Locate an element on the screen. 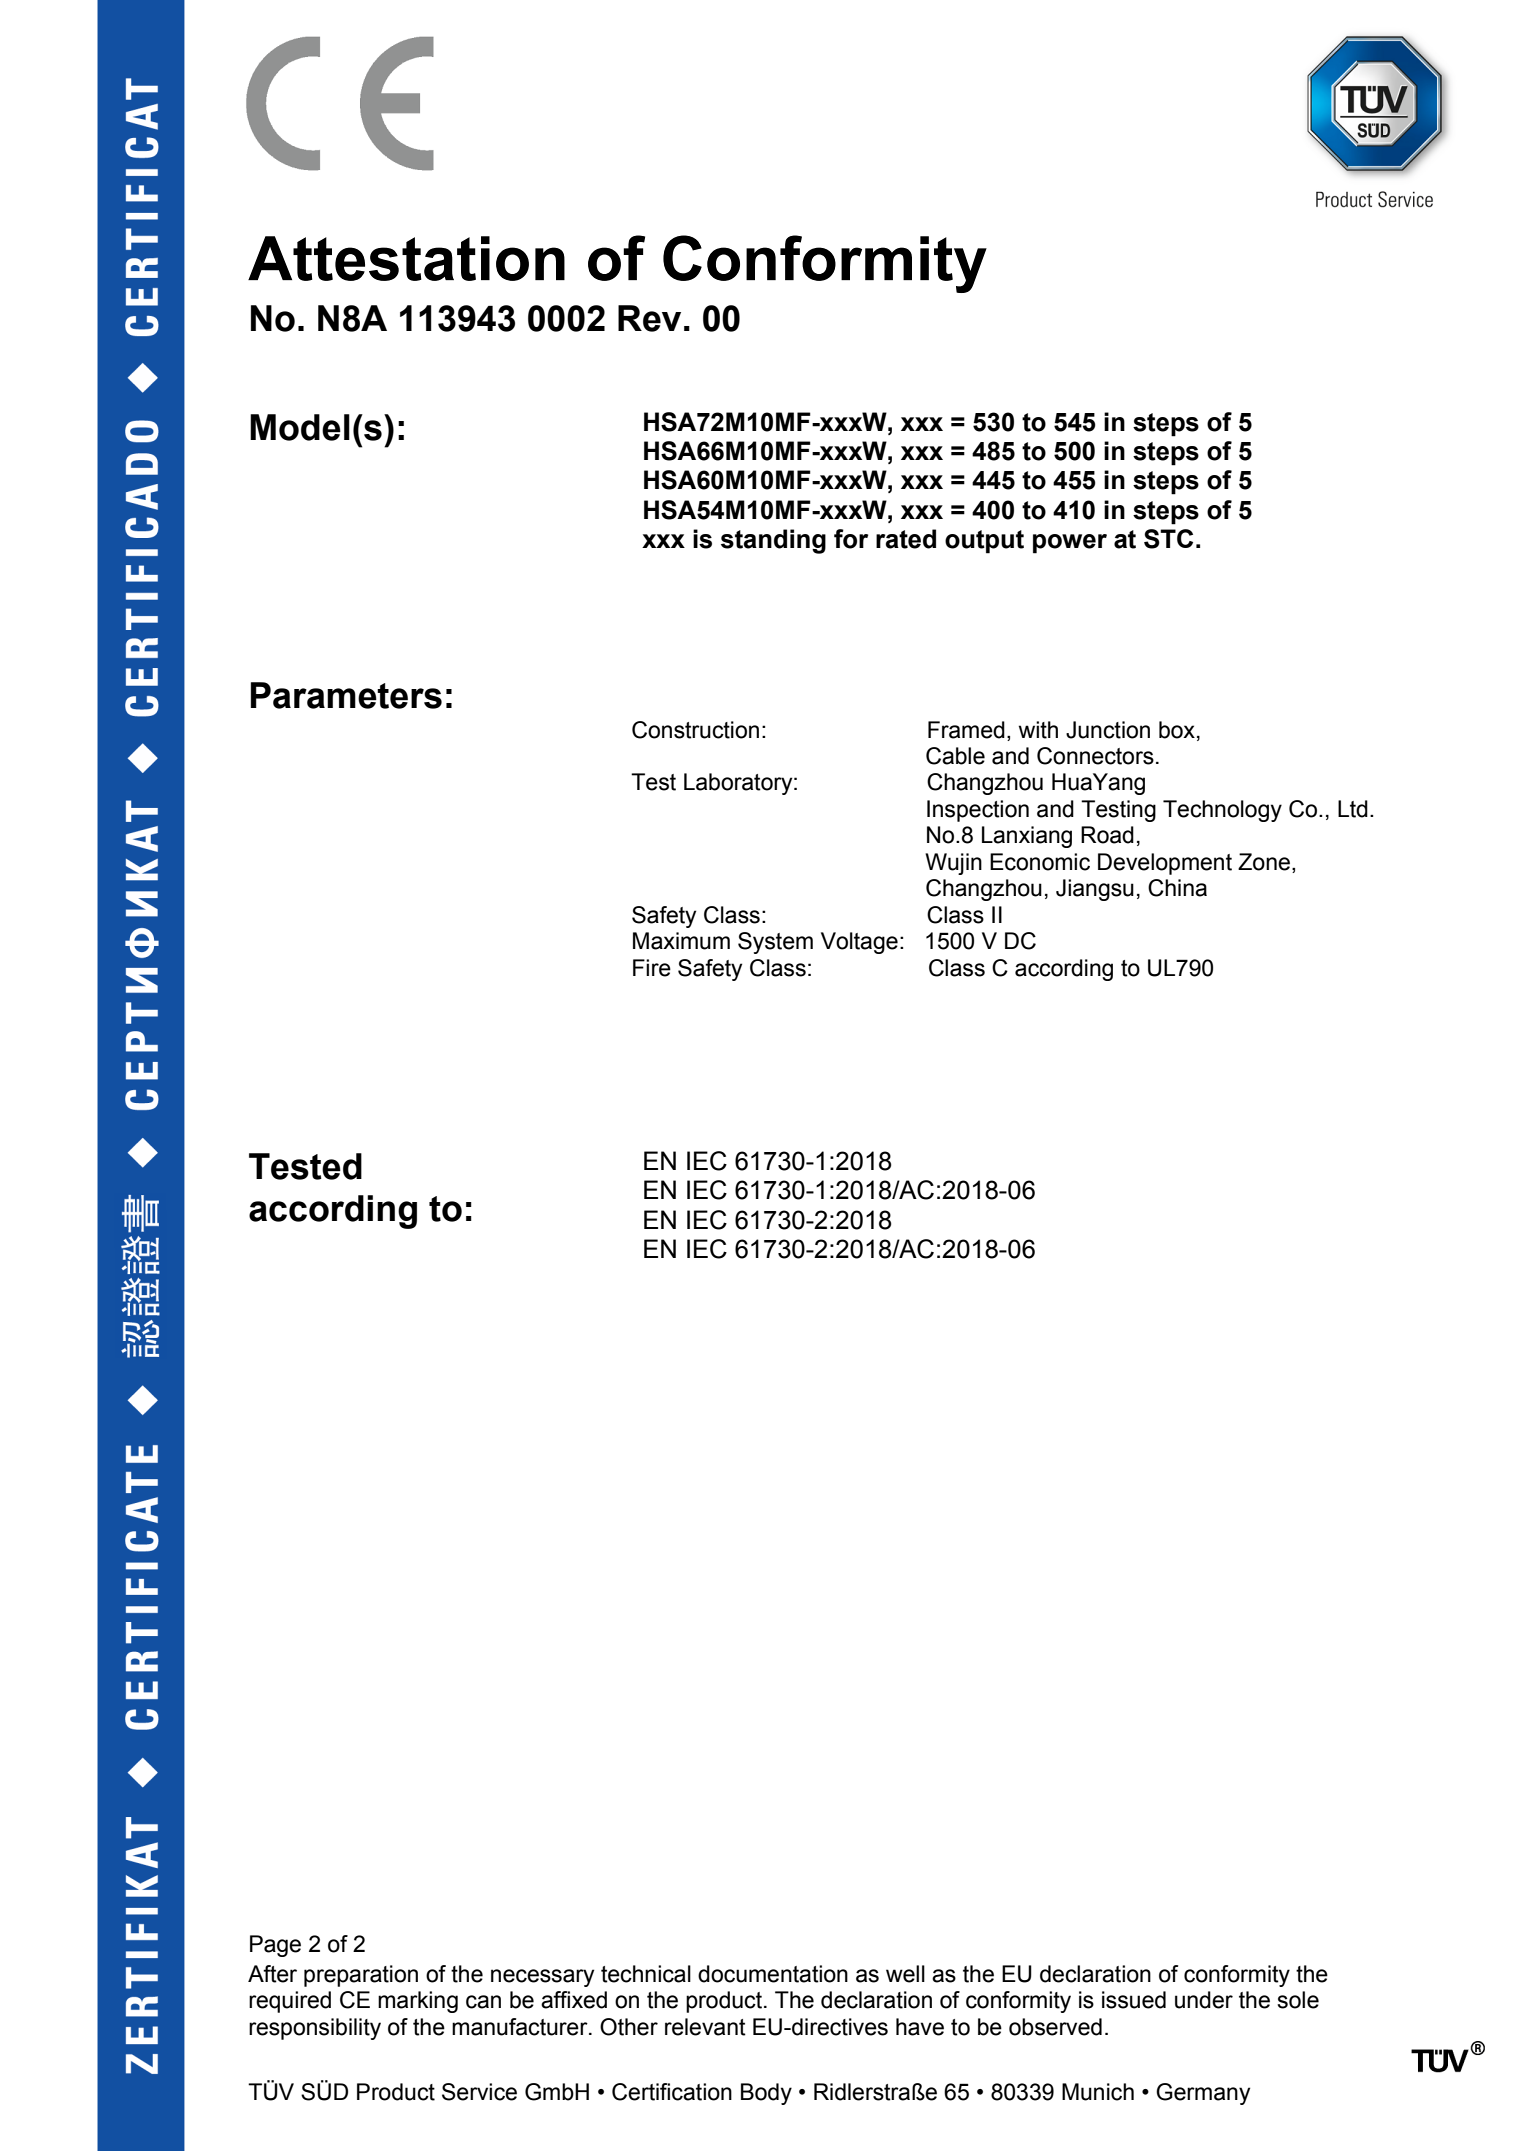 Image resolution: width=1521 pixels, height=2151 pixels. marking is located at coordinates (418, 2002).
